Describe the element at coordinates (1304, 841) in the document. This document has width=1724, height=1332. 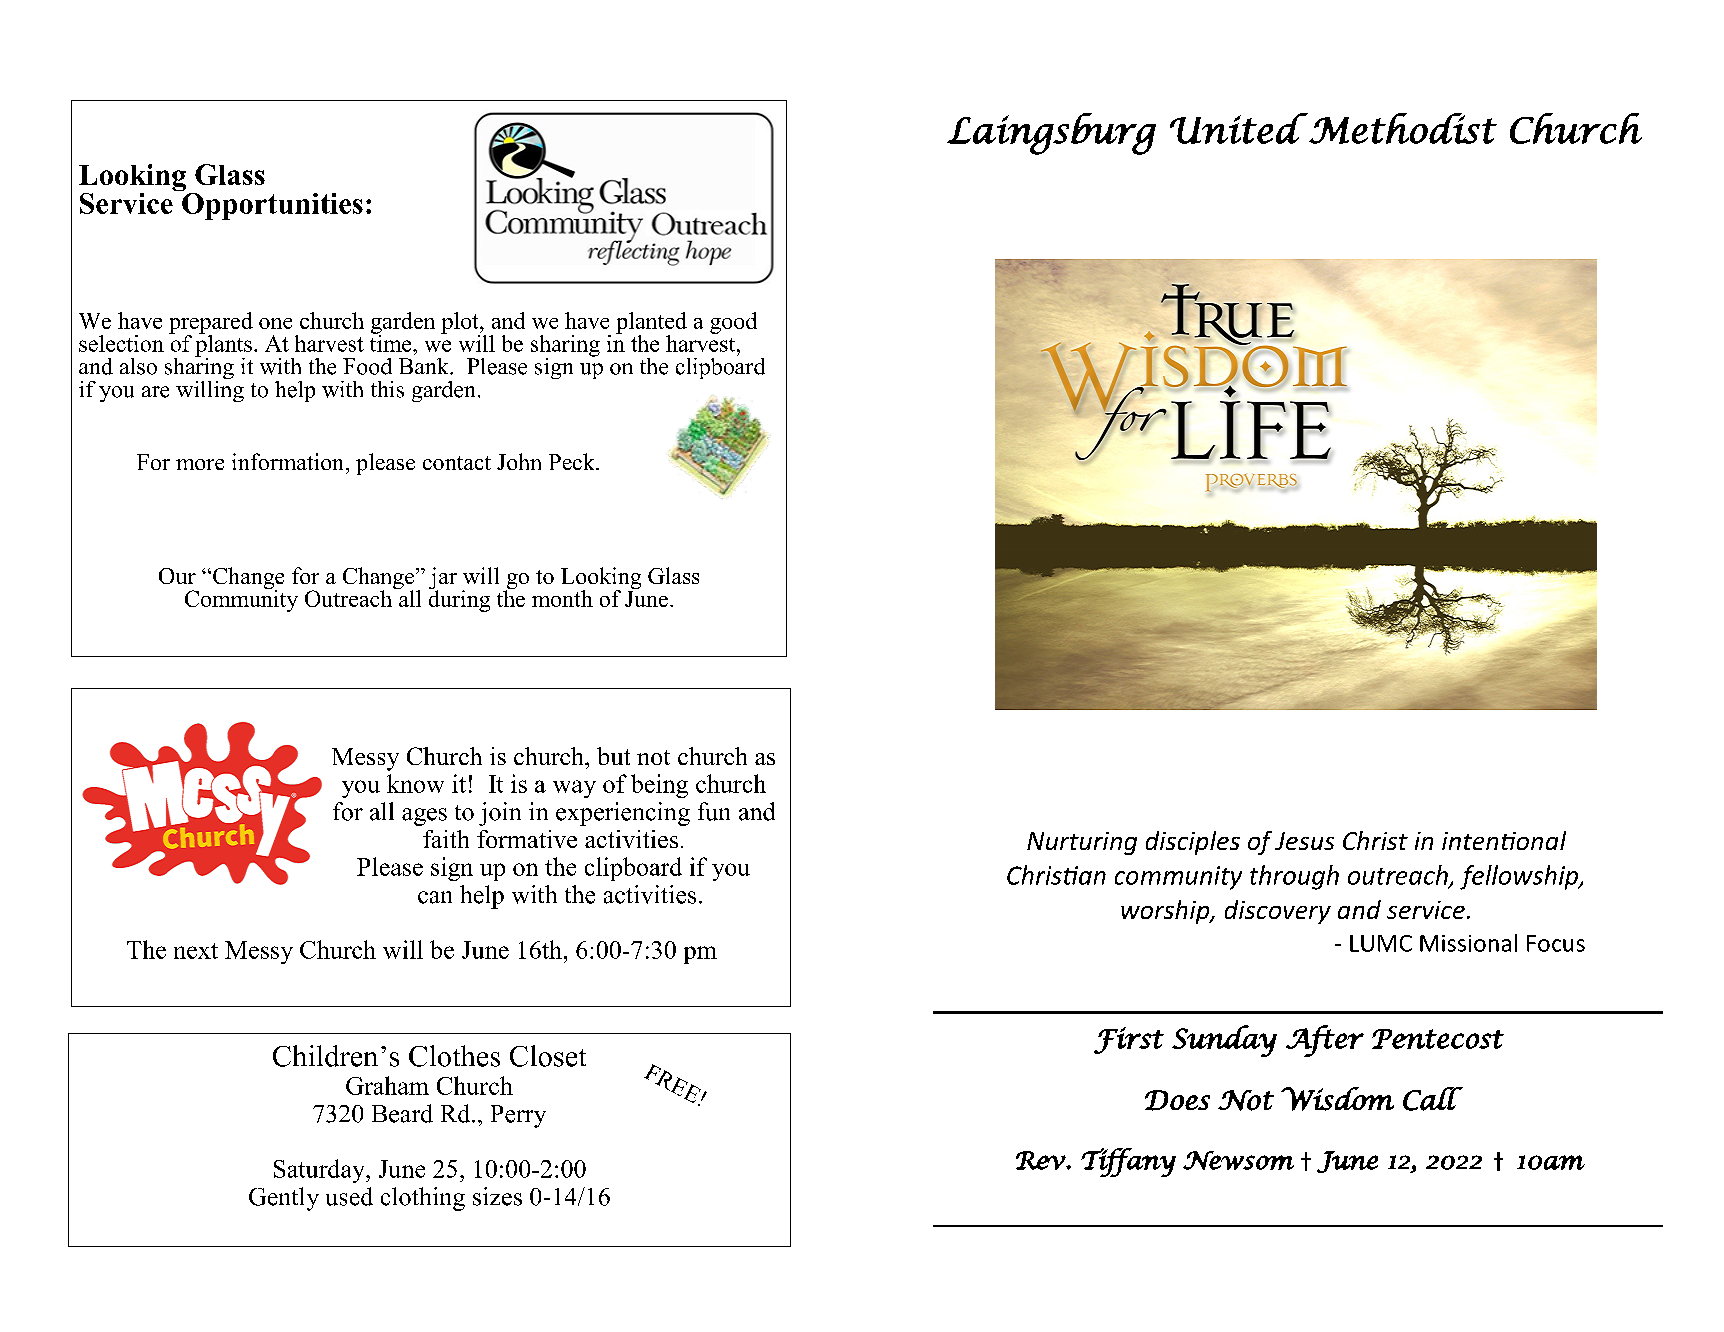
I see `Jesus` at that location.
